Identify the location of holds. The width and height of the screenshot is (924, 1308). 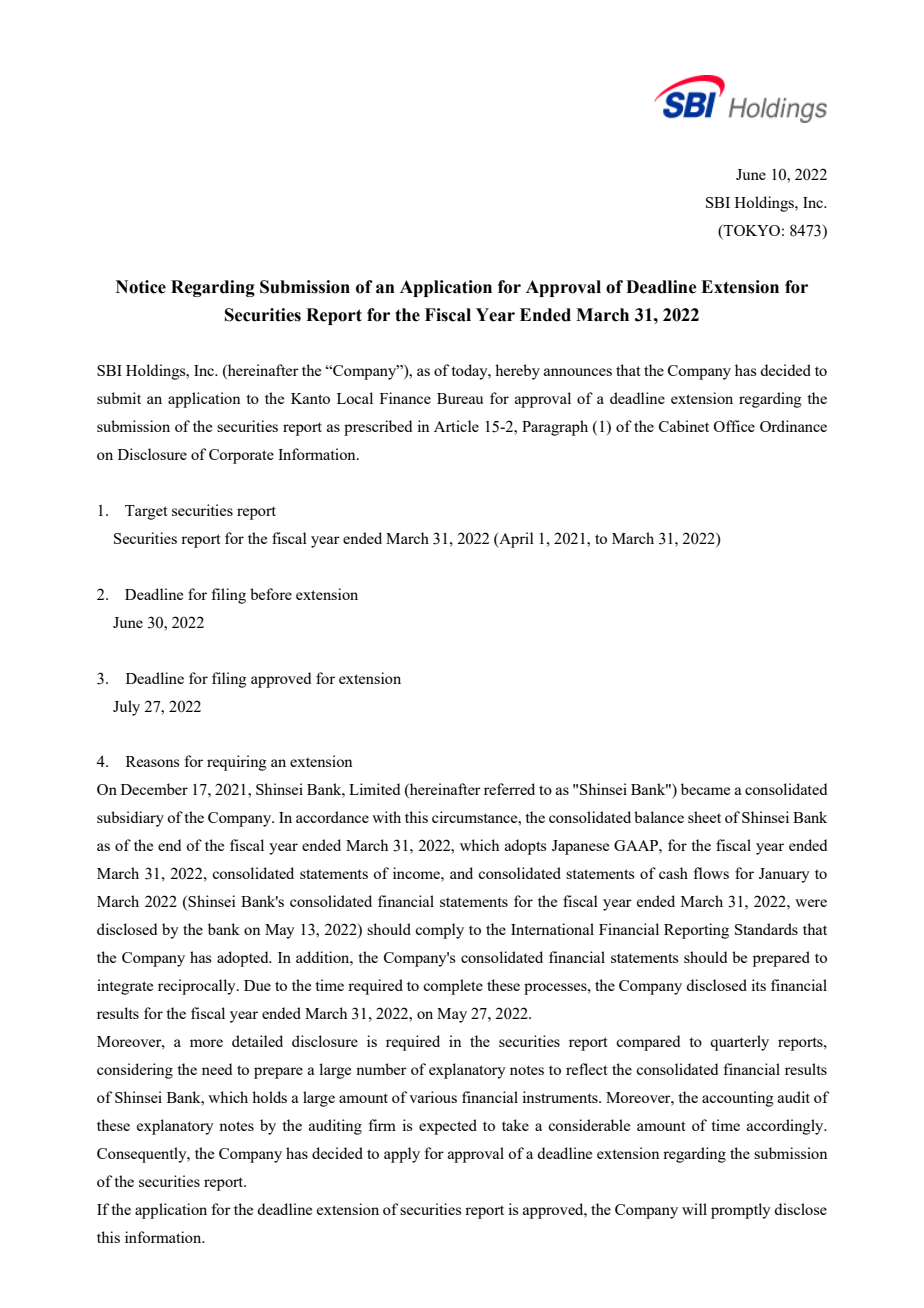
(269, 1097).
